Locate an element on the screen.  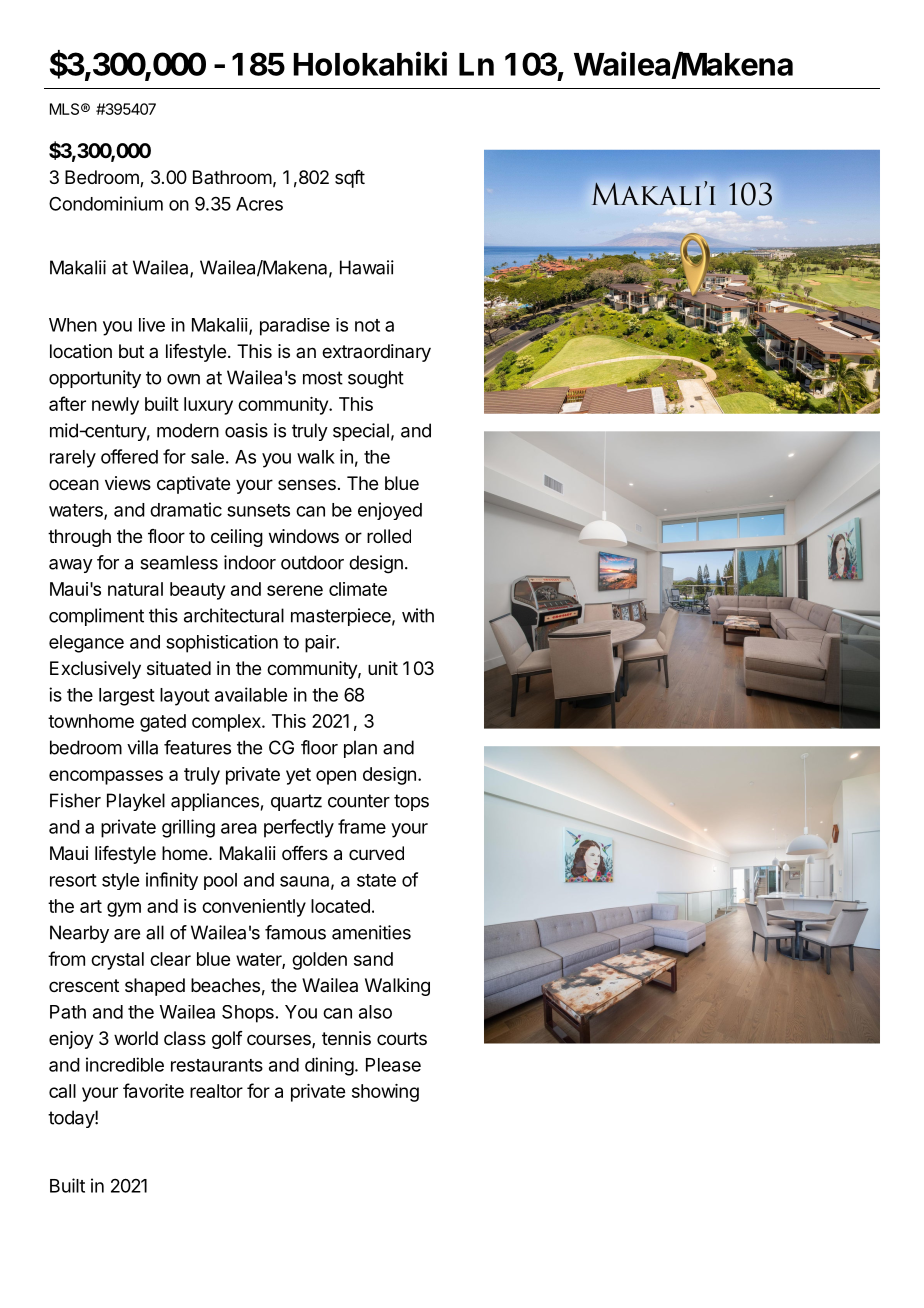
rolled is located at coordinates (389, 536).
